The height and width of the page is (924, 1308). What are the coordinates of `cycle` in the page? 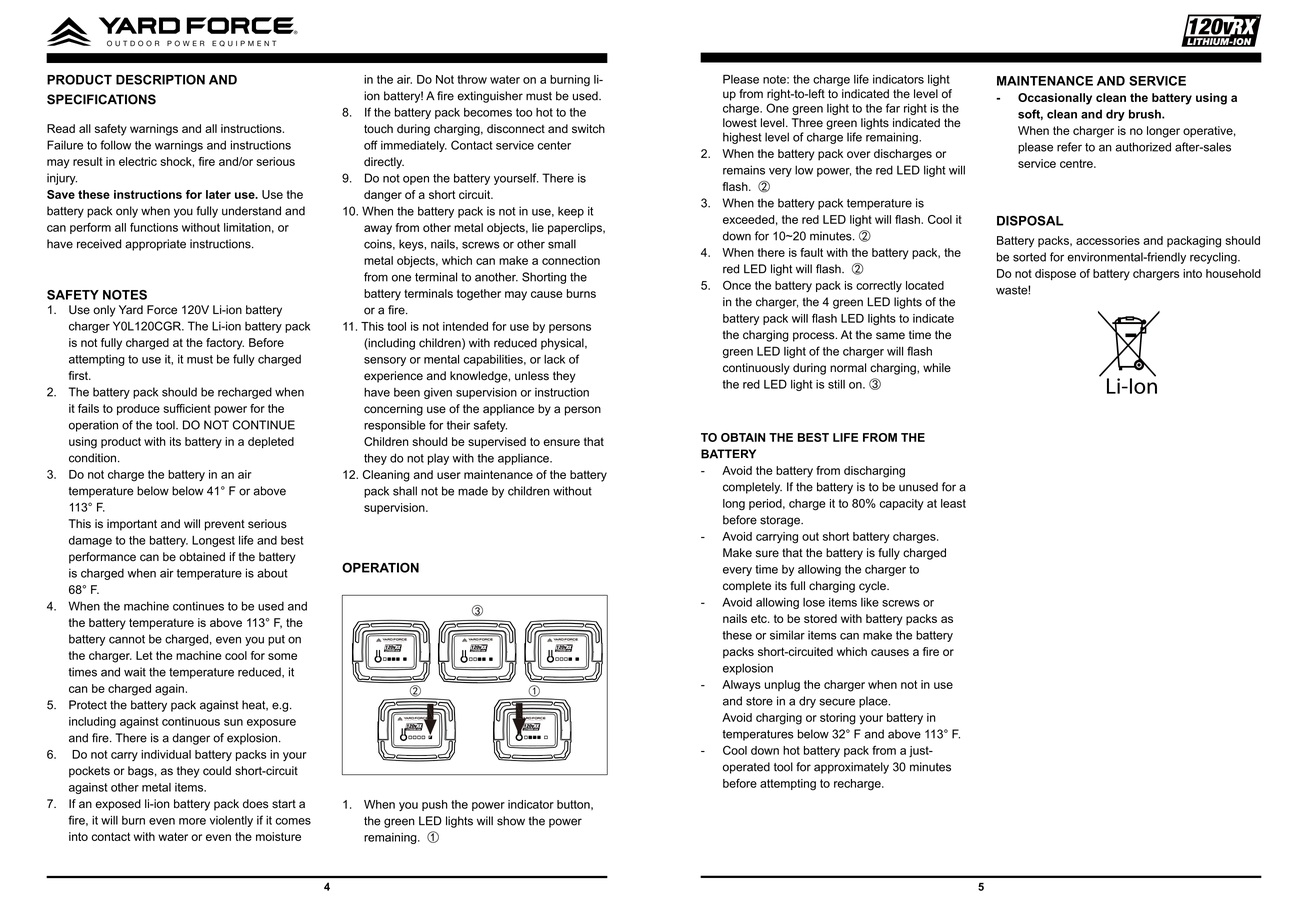 It's located at (873, 587).
